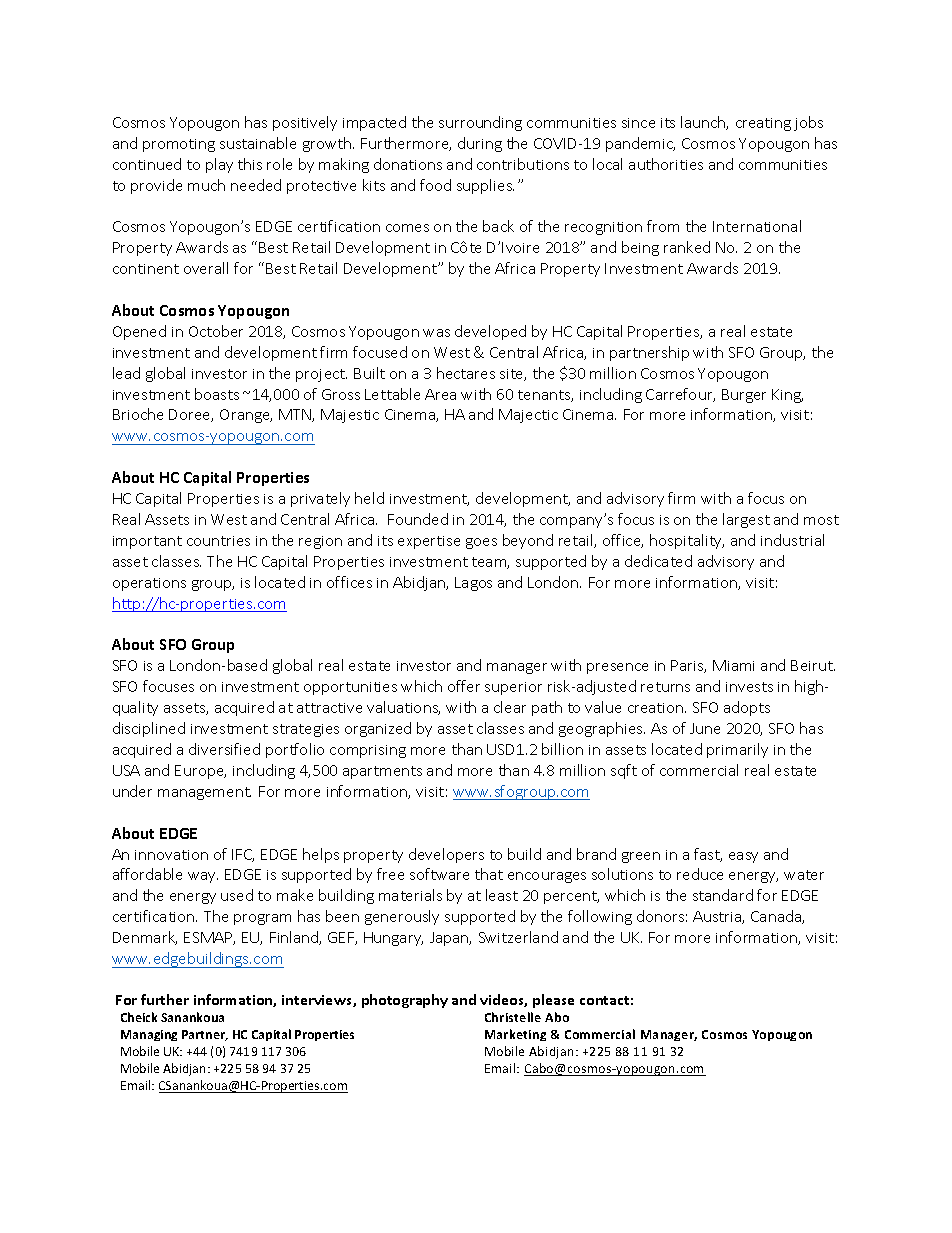 The width and height of the screenshot is (952, 1233). What do you see at coordinates (687, 541) in the screenshot?
I see `hospitality` at bounding box center [687, 541].
